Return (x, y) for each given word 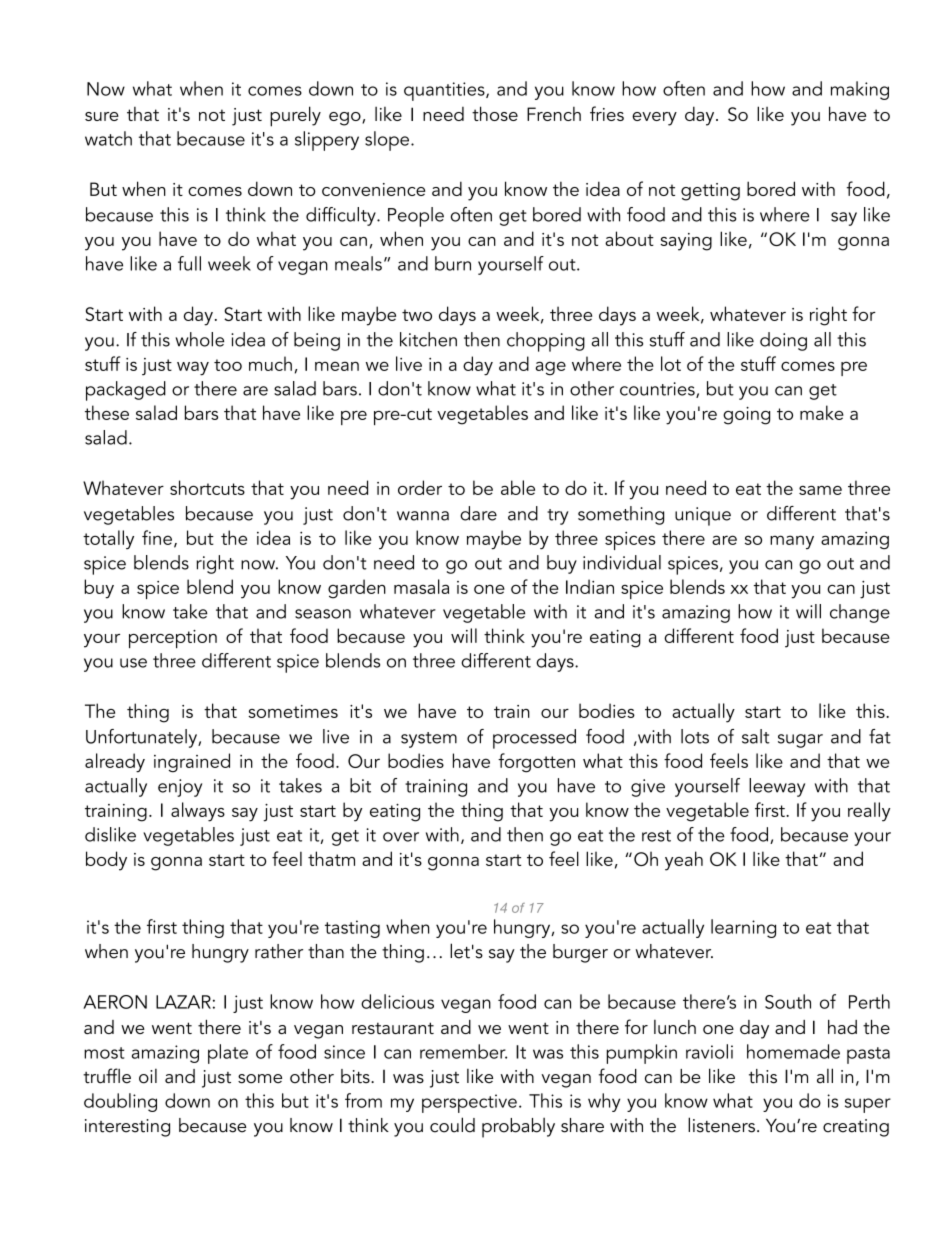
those (495, 113)
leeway (777, 787)
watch (108, 138)
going (746, 416)
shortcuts (207, 487)
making (860, 90)
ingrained (192, 763)
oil (148, 1076)
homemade (793, 1051)
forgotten (536, 763)
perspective (469, 1103)
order (420, 487)
